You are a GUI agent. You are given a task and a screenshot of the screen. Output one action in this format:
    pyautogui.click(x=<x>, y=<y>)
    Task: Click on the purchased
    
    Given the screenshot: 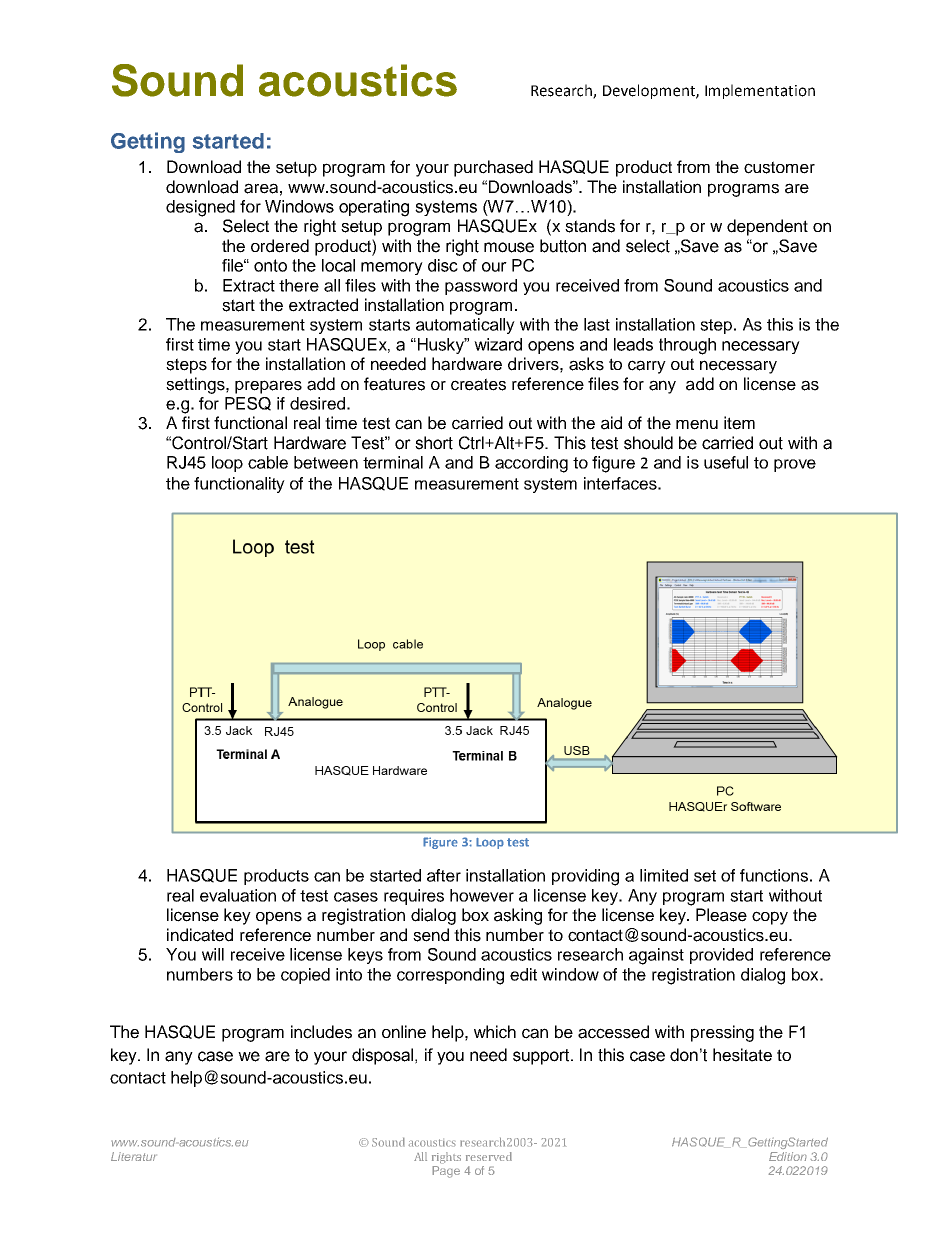 What is the action you would take?
    pyautogui.click(x=493, y=168)
